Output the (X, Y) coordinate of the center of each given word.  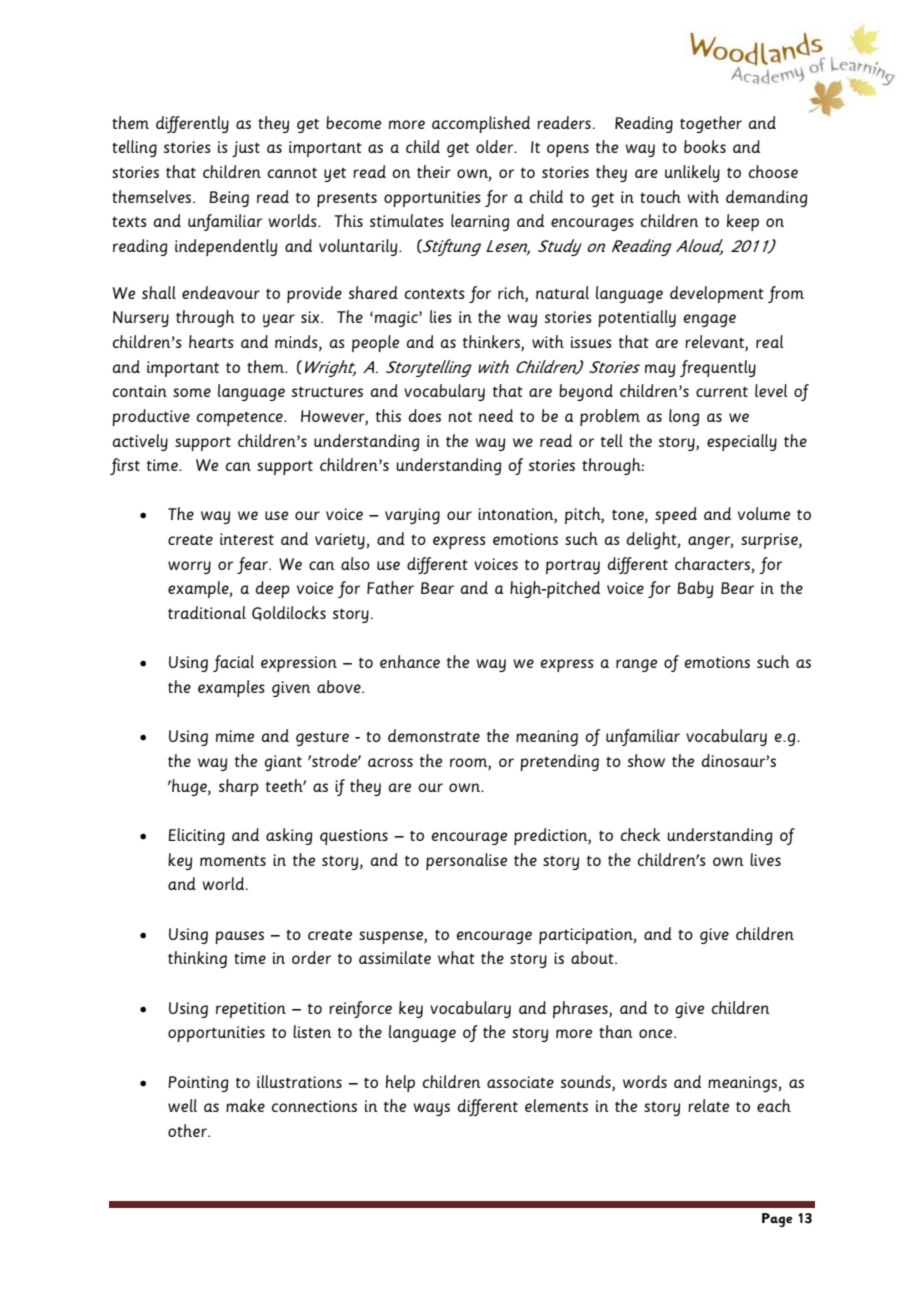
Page (777, 1220)
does (425, 415)
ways (431, 1109)
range (636, 665)
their (434, 171)
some (192, 392)
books (705, 146)
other (188, 1130)
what (456, 957)
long (684, 417)
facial (233, 663)
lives (765, 859)
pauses (239, 937)
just (246, 149)
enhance (410, 661)
